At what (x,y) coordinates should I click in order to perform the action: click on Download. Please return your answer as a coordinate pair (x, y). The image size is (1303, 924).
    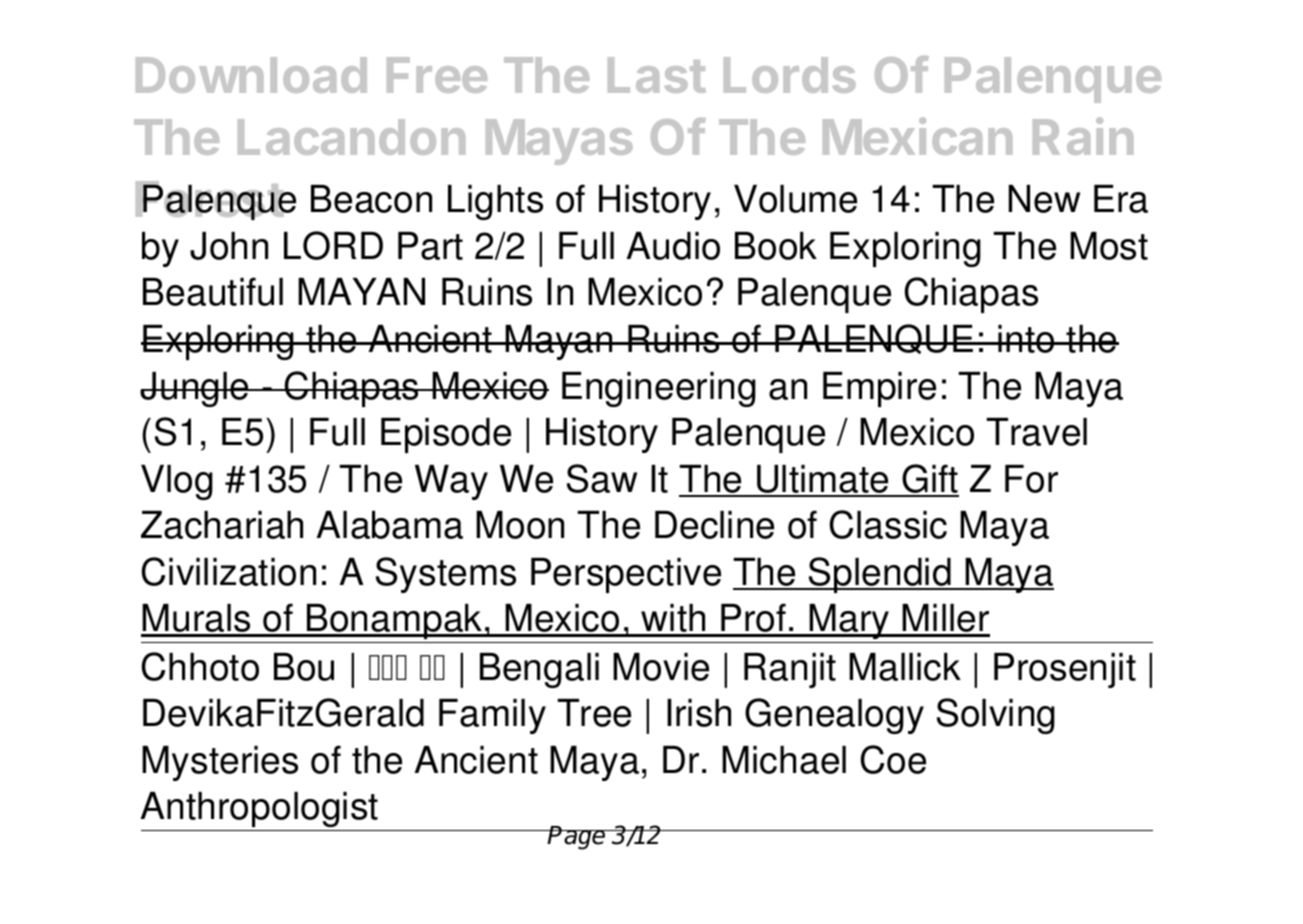
    Looking at the image, I should click on (251, 75).
